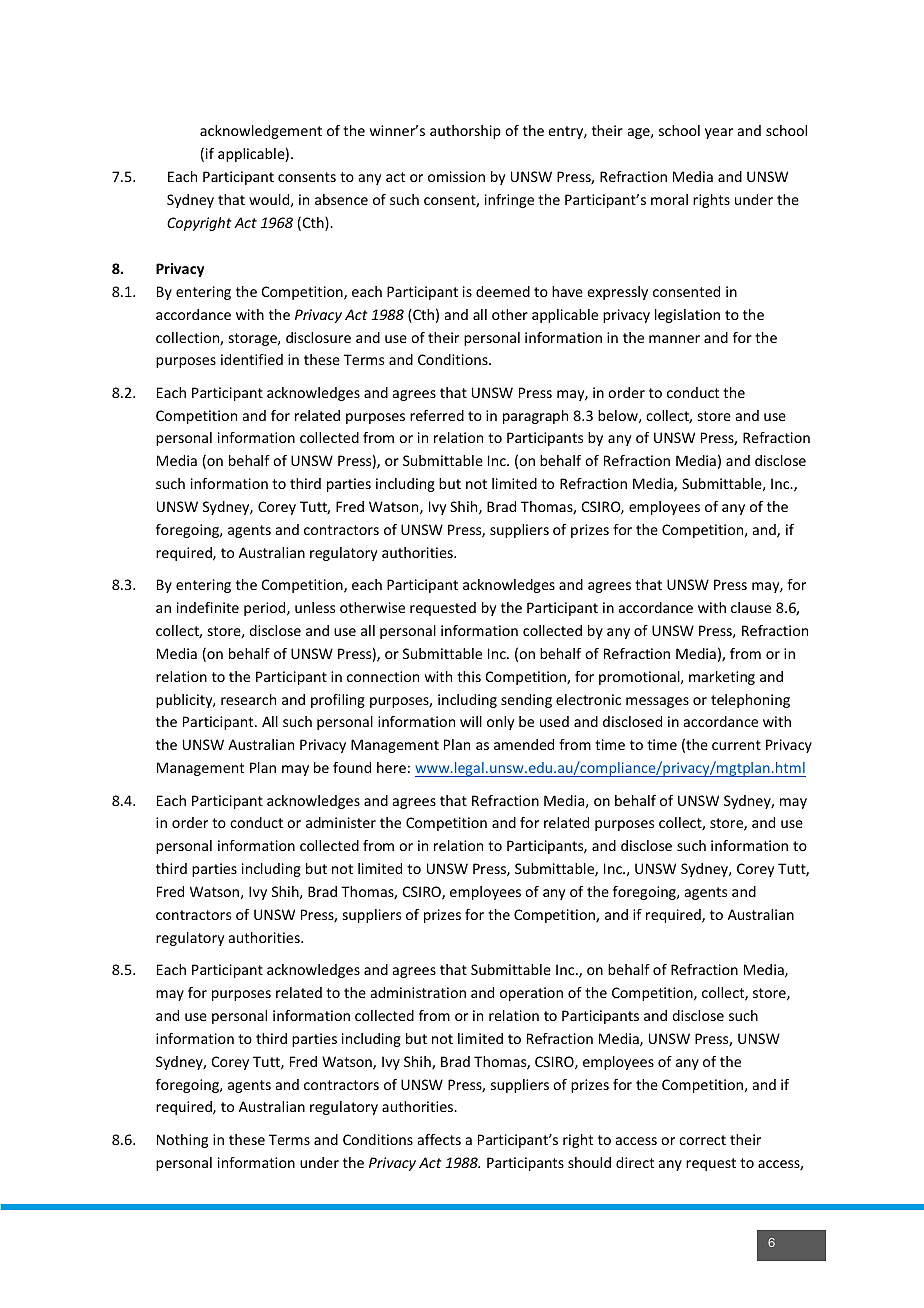 This image has height=1308, width=924. I want to click on moral, so click(669, 199).
